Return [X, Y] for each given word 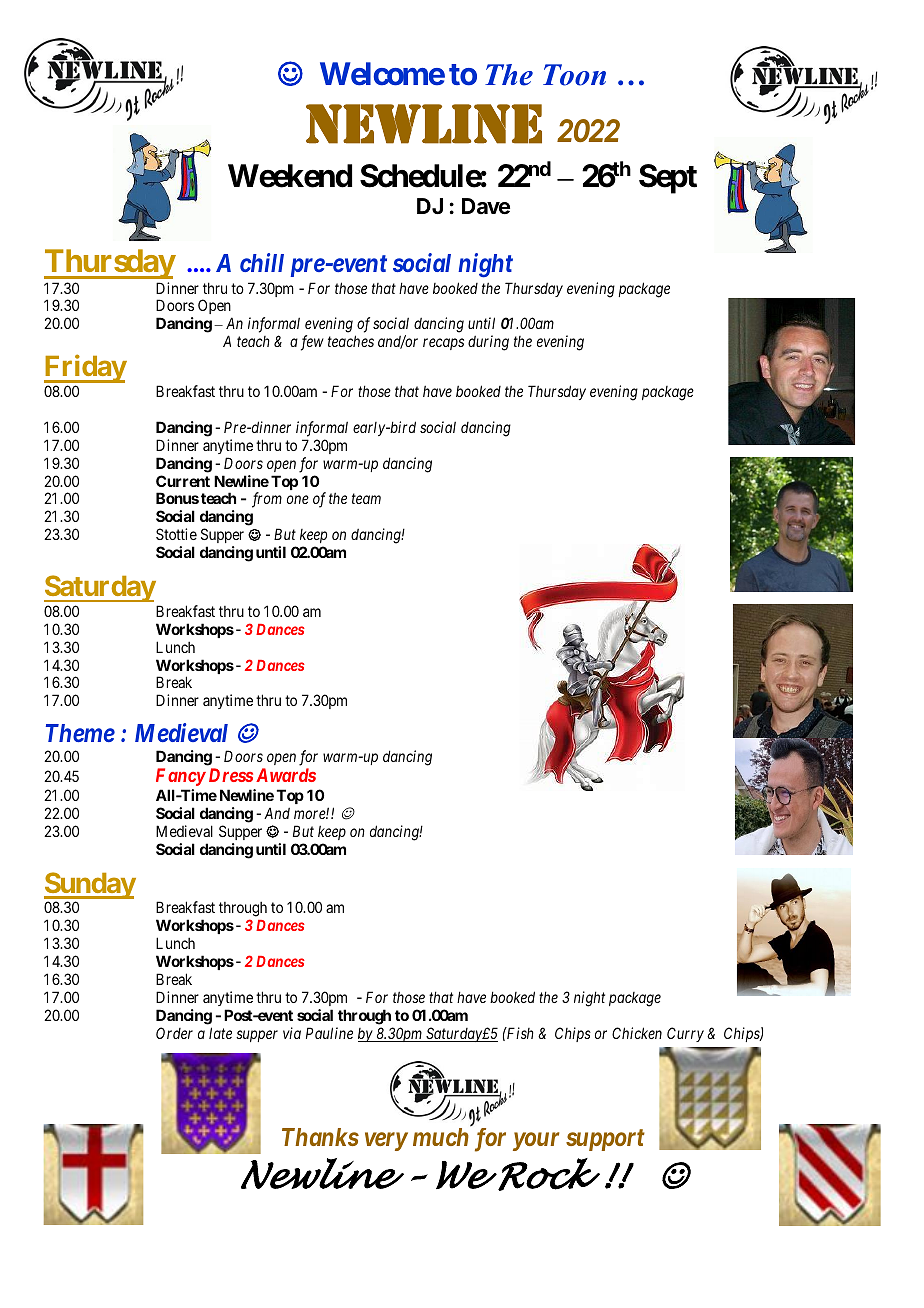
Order [174, 1033]
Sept [668, 179]
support [605, 1140]
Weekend [290, 176]
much [441, 1137]
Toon [574, 75]
